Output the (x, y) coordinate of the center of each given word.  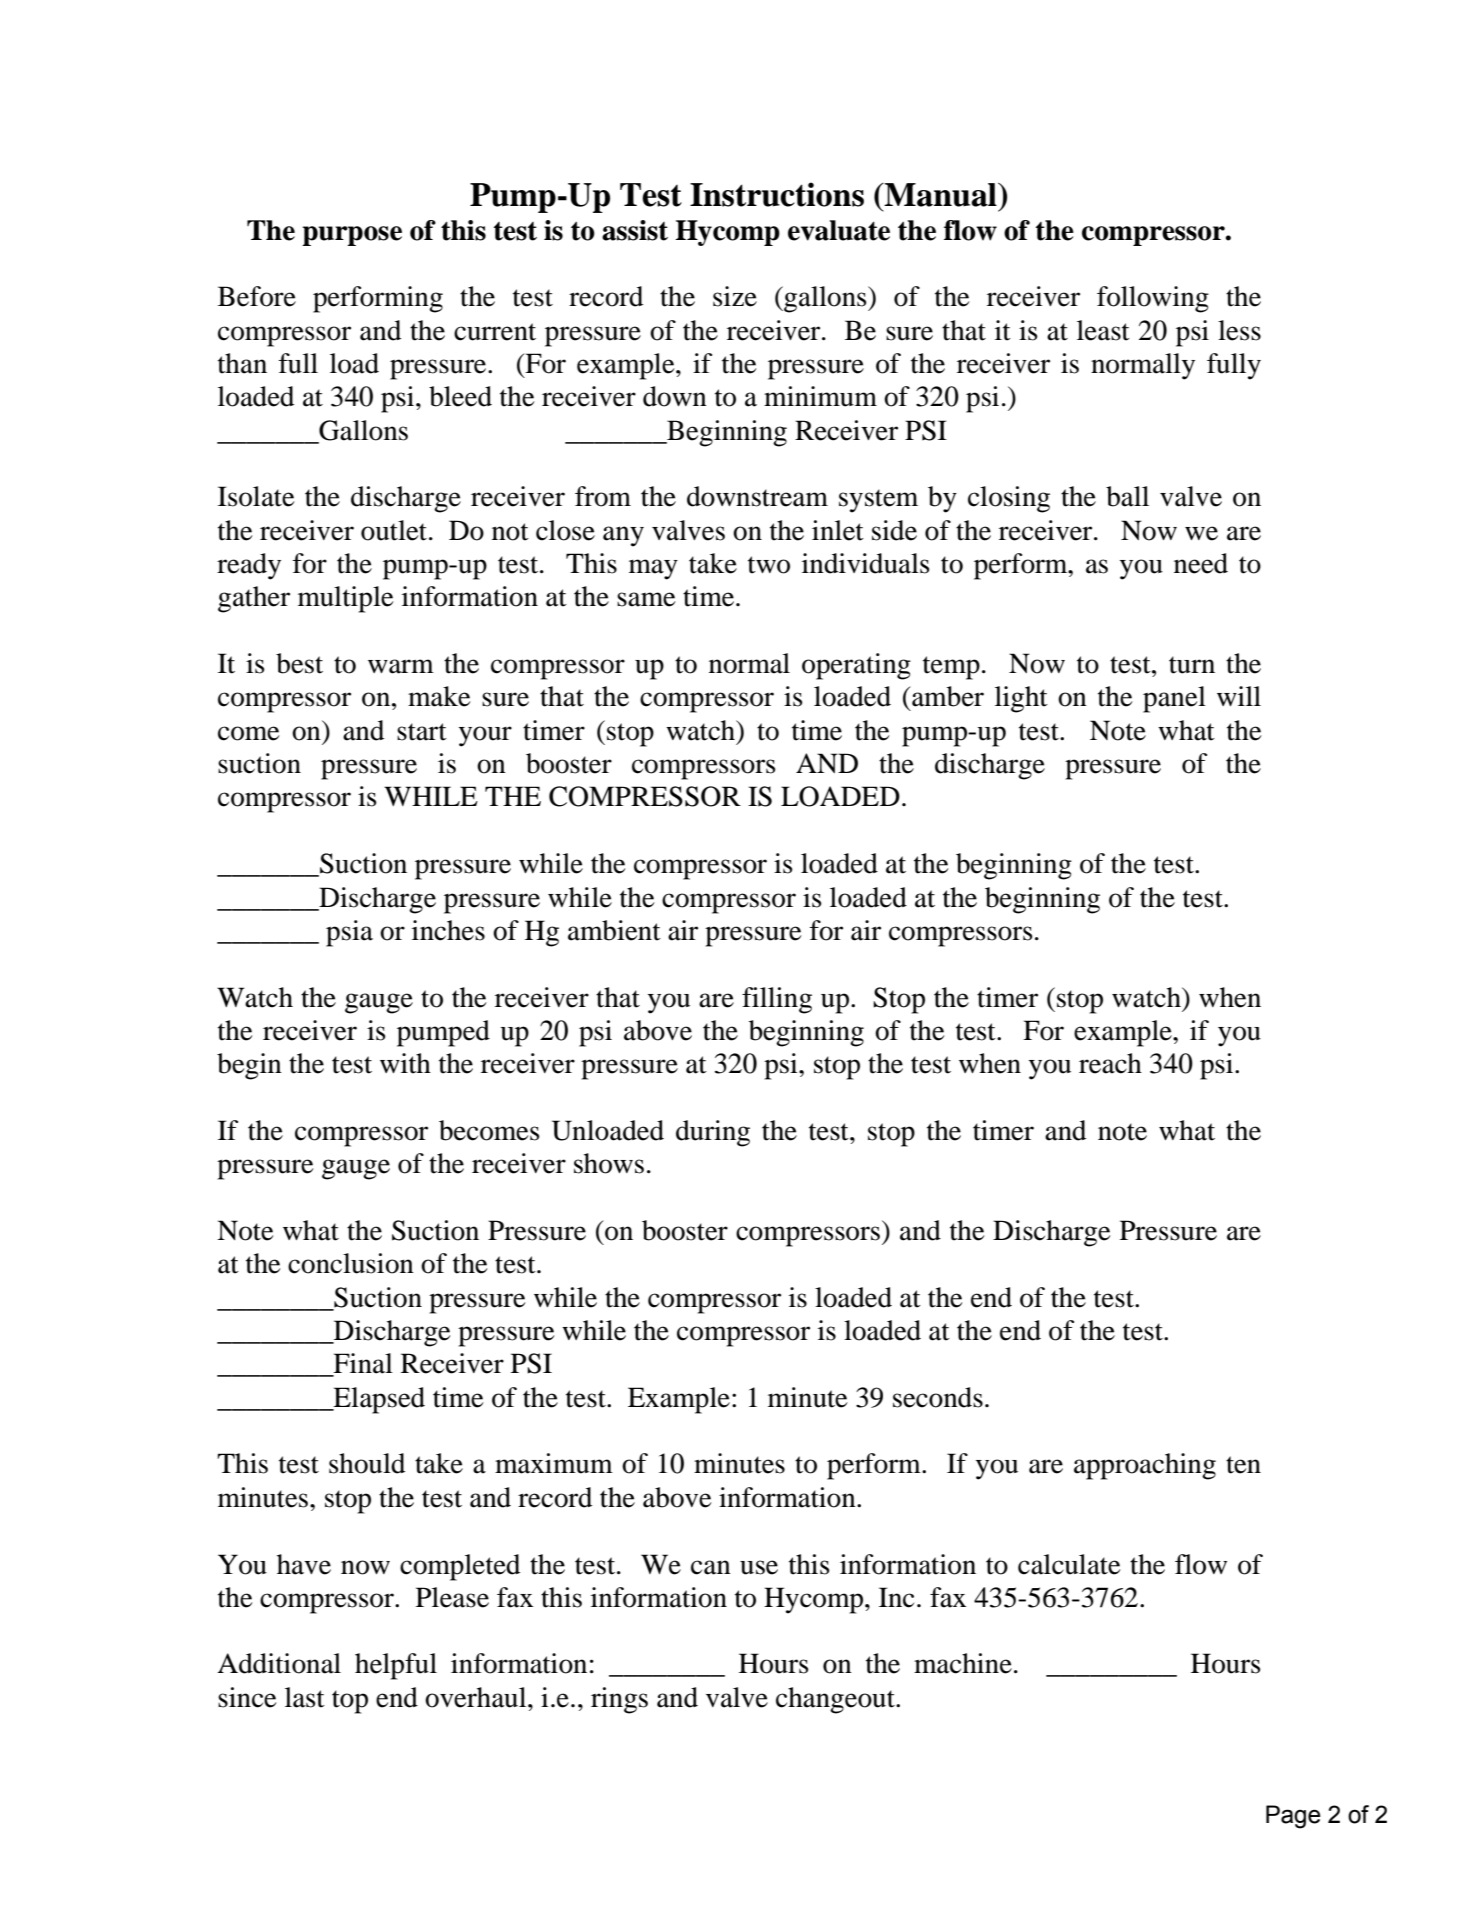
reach (1110, 1063)
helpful (396, 1666)
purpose (352, 236)
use (759, 1567)
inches (448, 930)
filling (777, 1000)
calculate (1069, 1564)
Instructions (777, 194)
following (1153, 299)
